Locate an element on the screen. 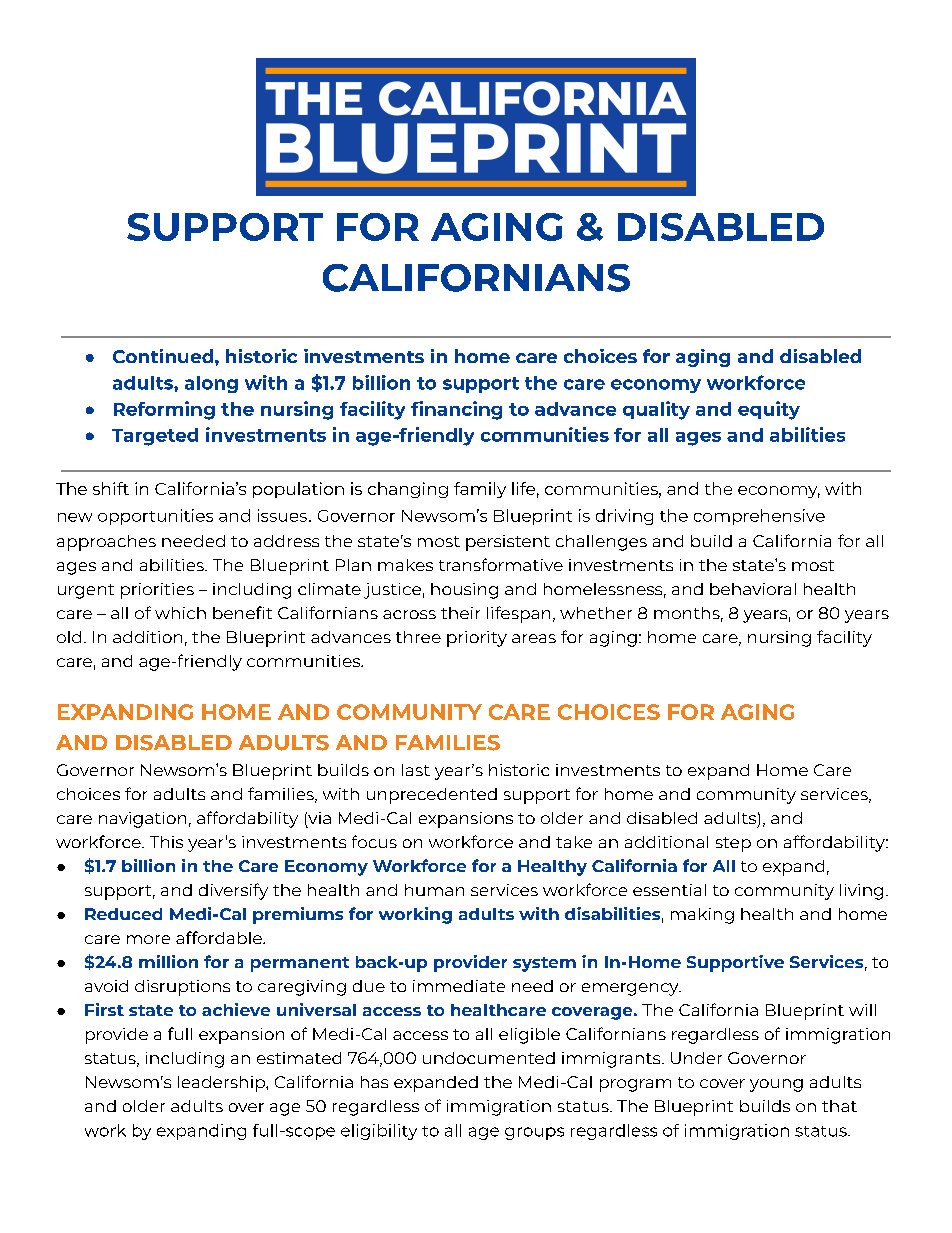 Image resolution: width=952 pixels, height=1233 pixels. financing is located at coordinates (456, 410).
